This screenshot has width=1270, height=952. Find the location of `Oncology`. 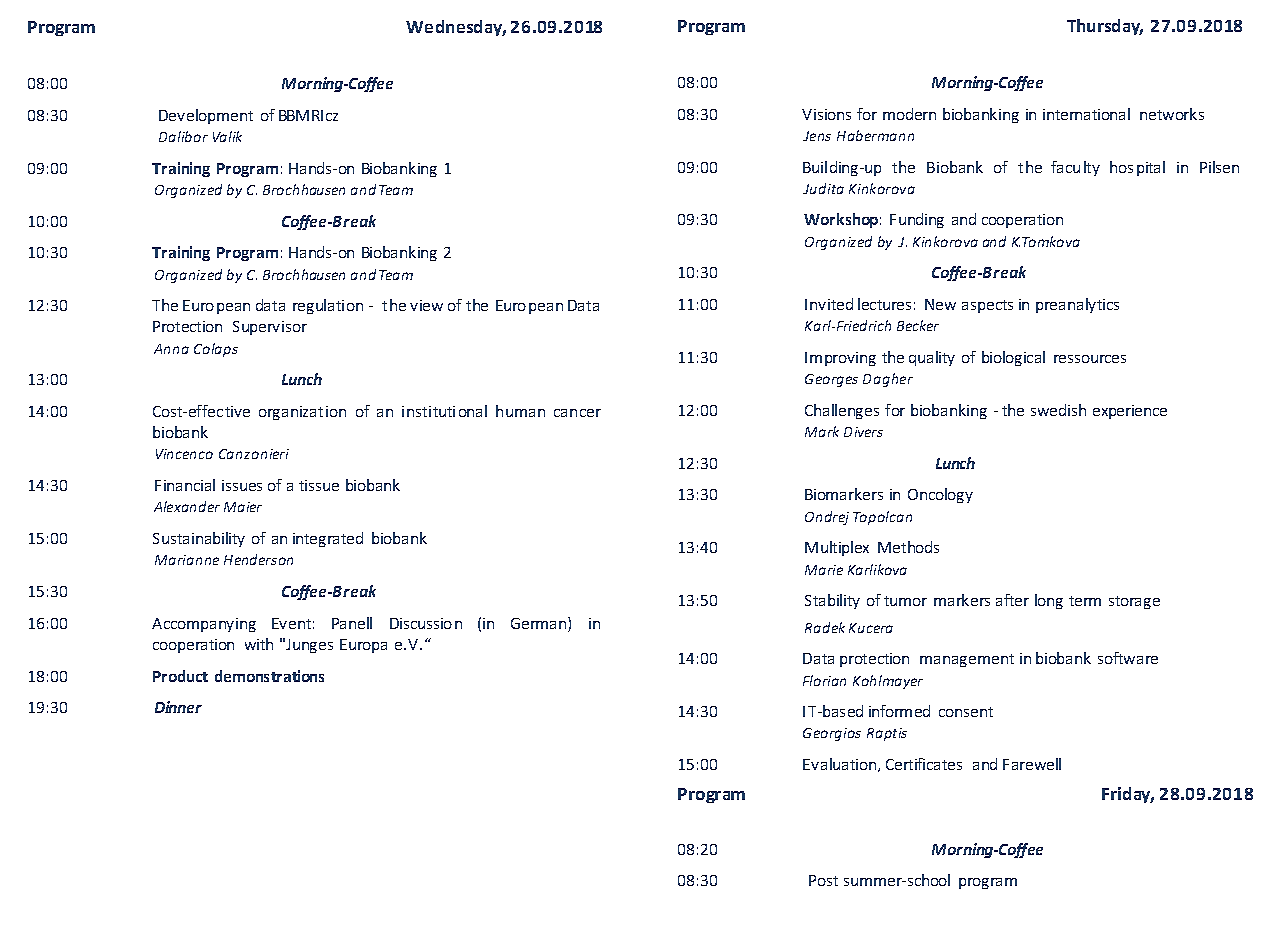

Oncology is located at coordinates (940, 495).
